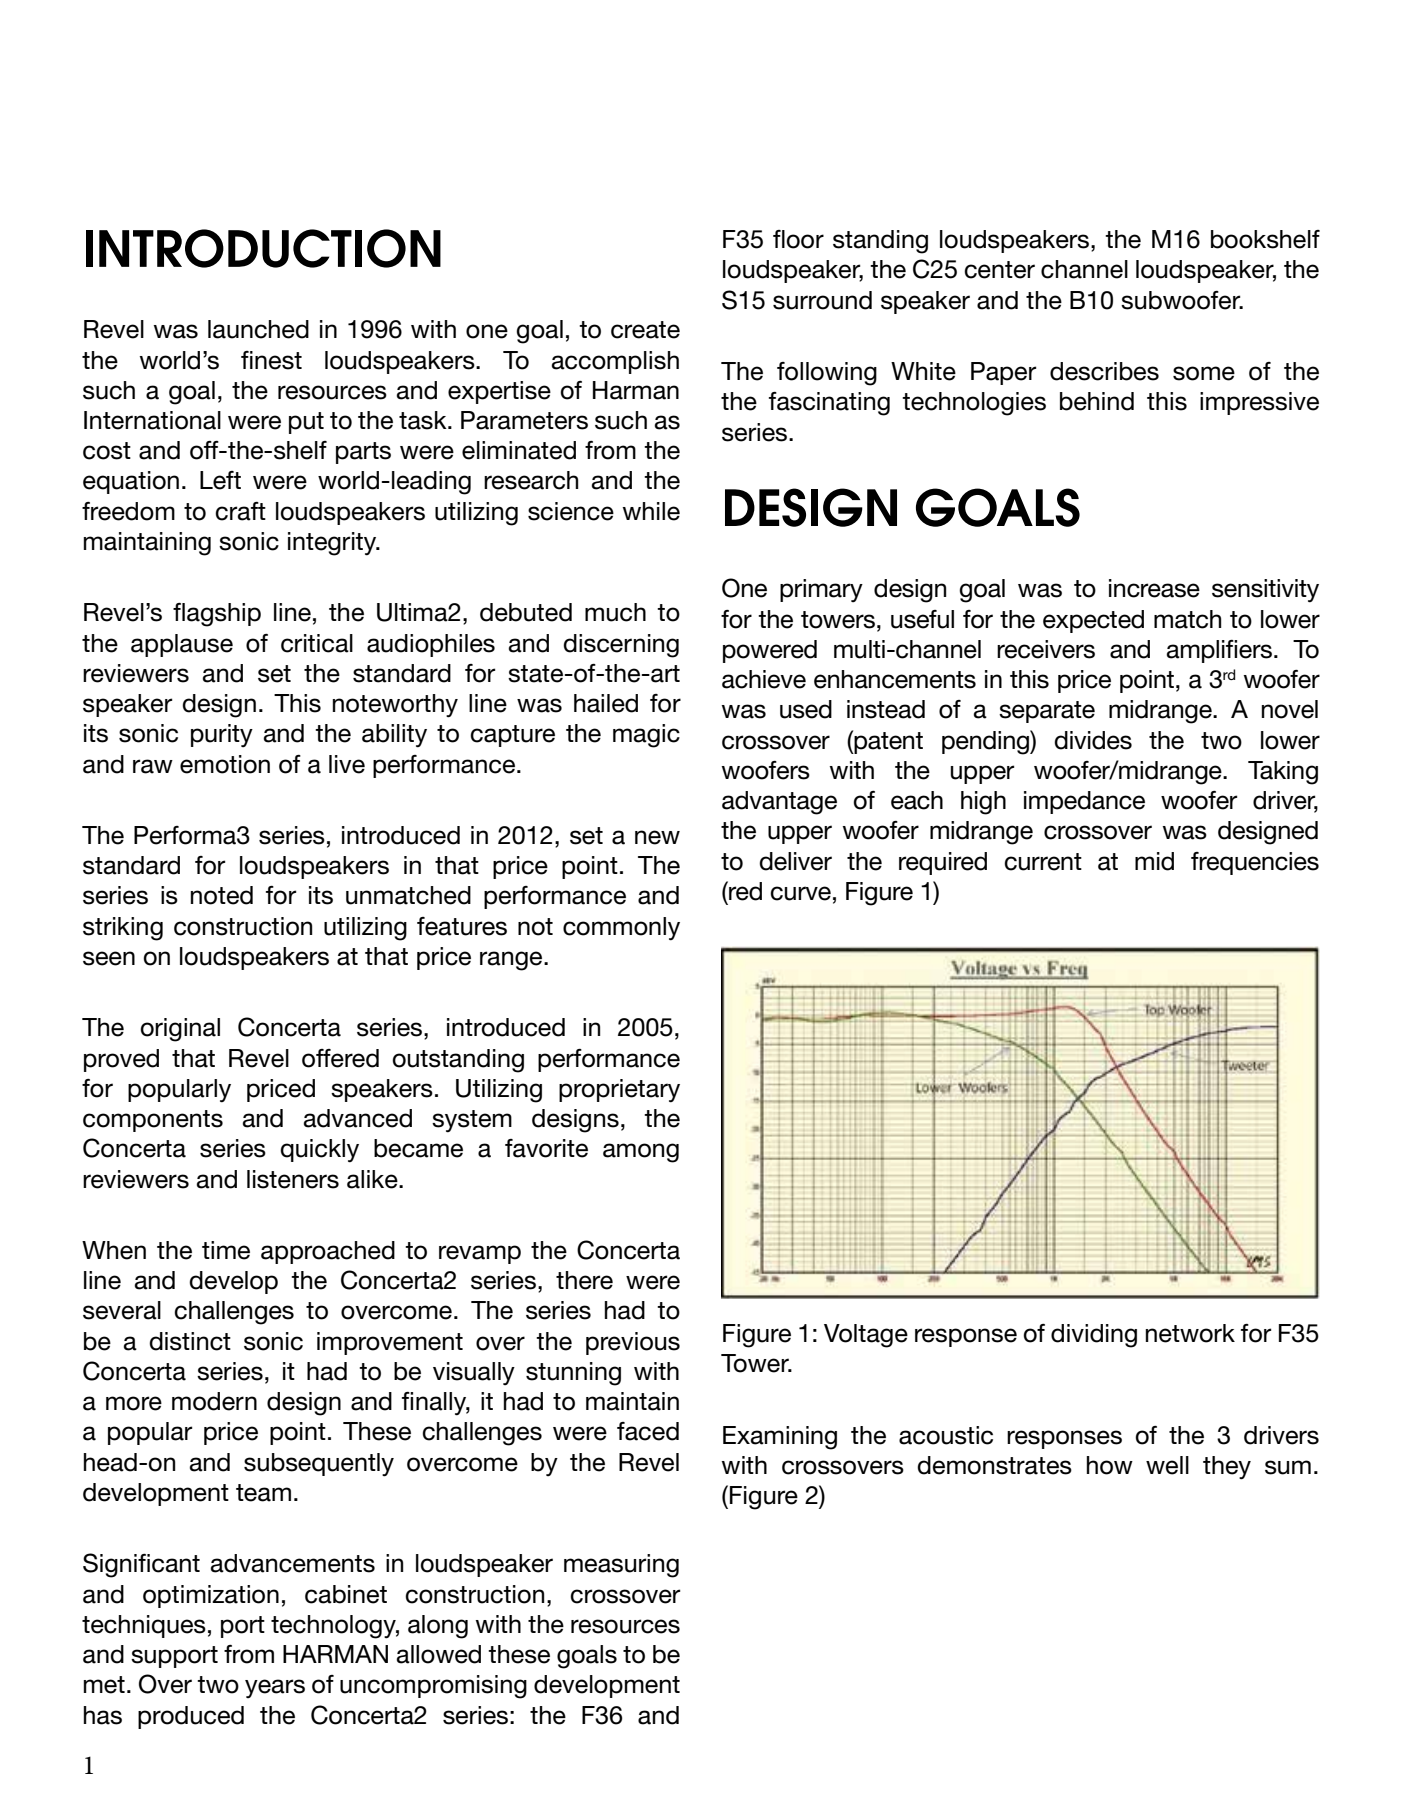  What do you see at coordinates (621, 929) in the screenshot?
I see `commonly` at bounding box center [621, 929].
